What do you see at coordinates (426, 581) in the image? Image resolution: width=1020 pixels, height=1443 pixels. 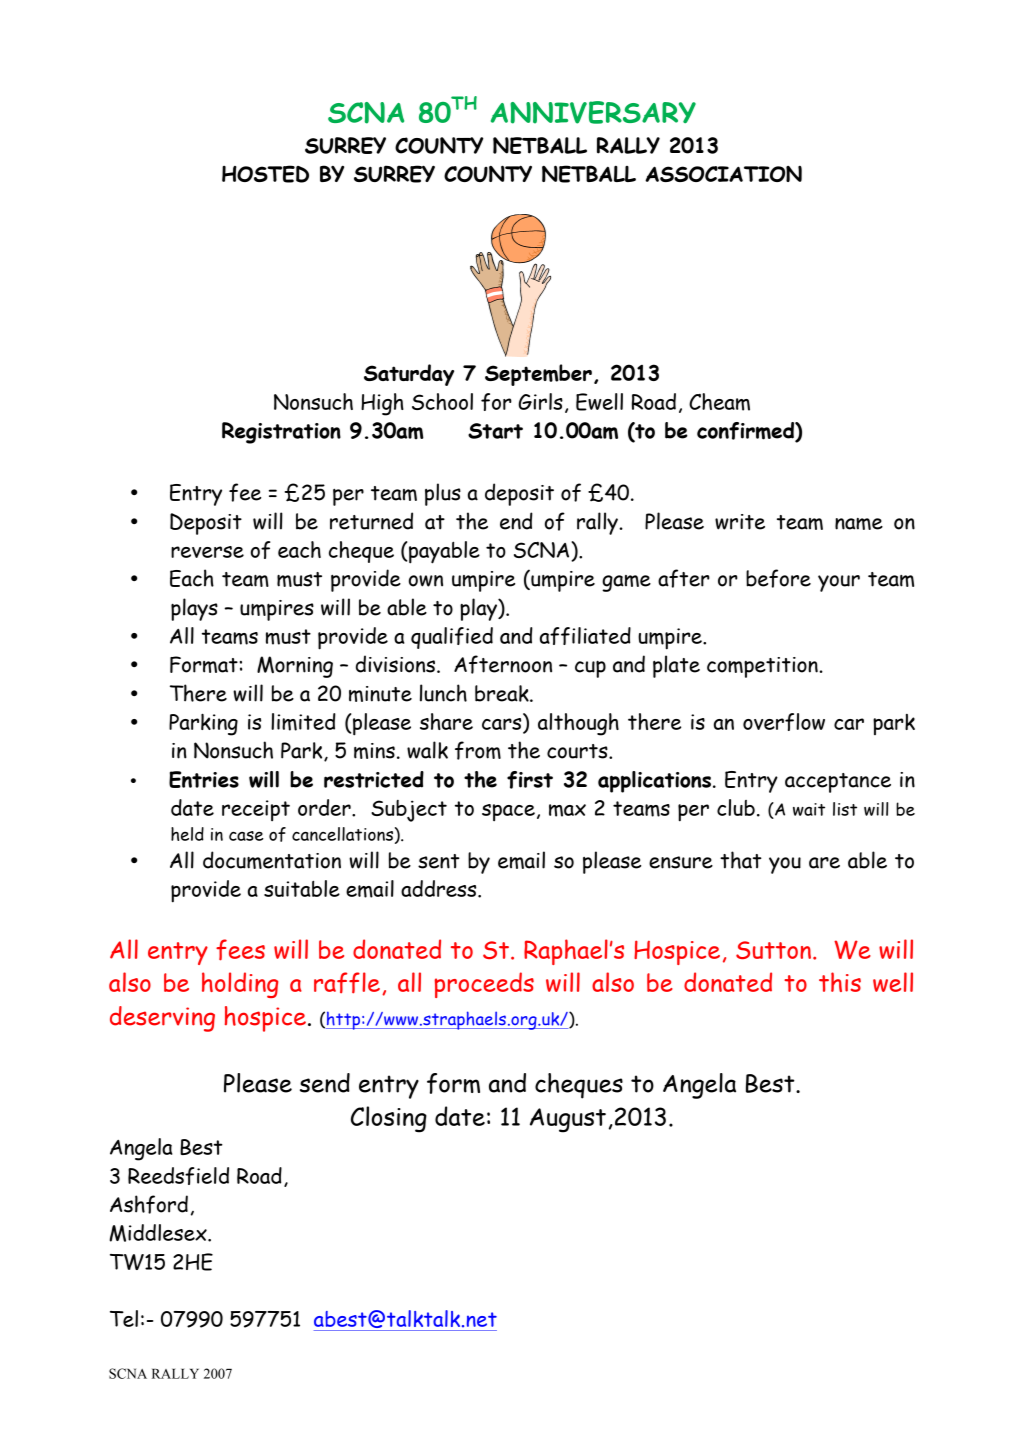 I see `own` at bounding box center [426, 581].
